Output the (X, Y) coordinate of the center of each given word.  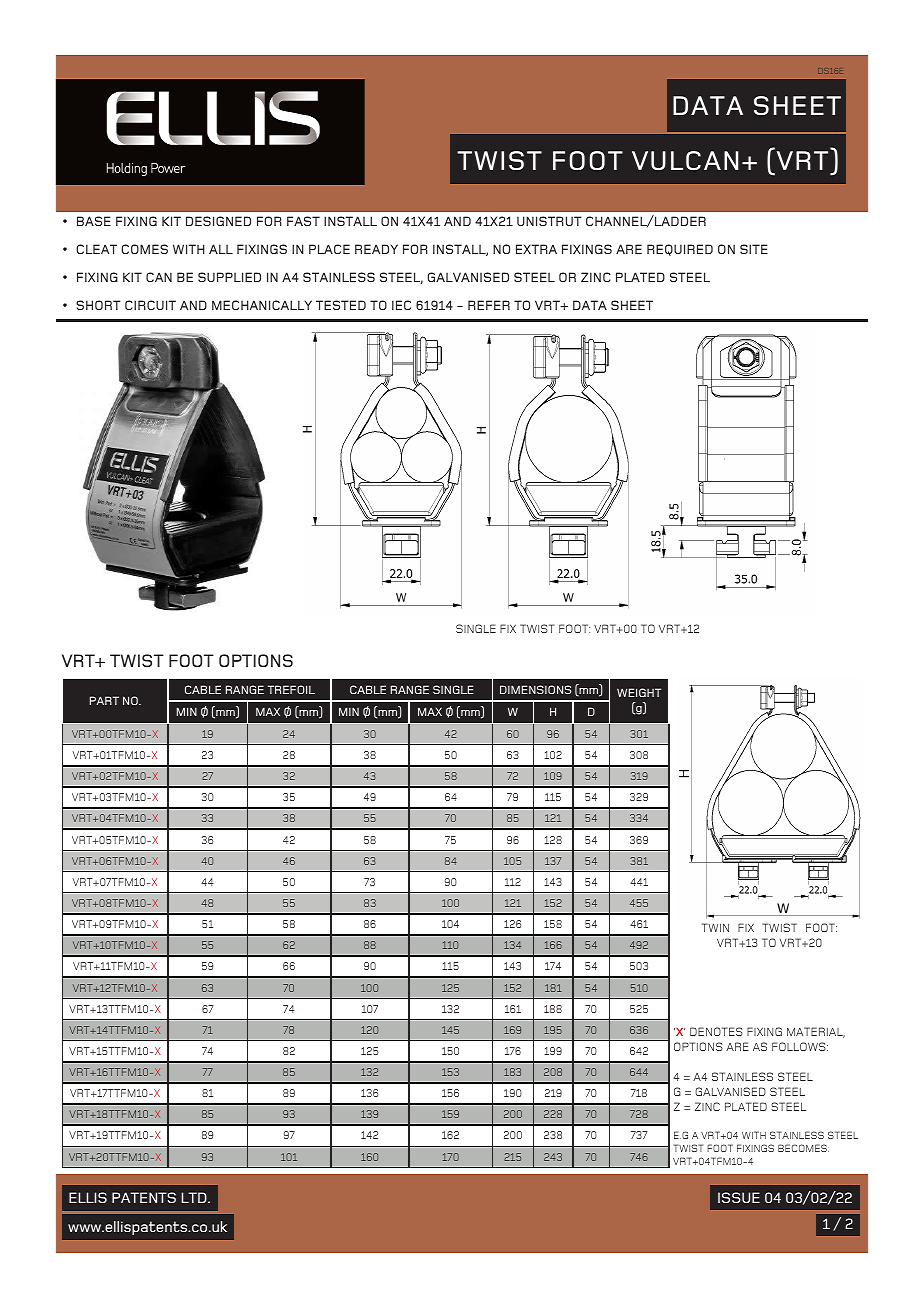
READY (376, 249)
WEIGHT (639, 692)
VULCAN (685, 160)
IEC (401, 305)
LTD (195, 1197)
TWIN (715, 927)
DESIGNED (218, 221)
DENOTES (716, 1031)
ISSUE (739, 1197)
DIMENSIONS (535, 689)
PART (104, 700)
